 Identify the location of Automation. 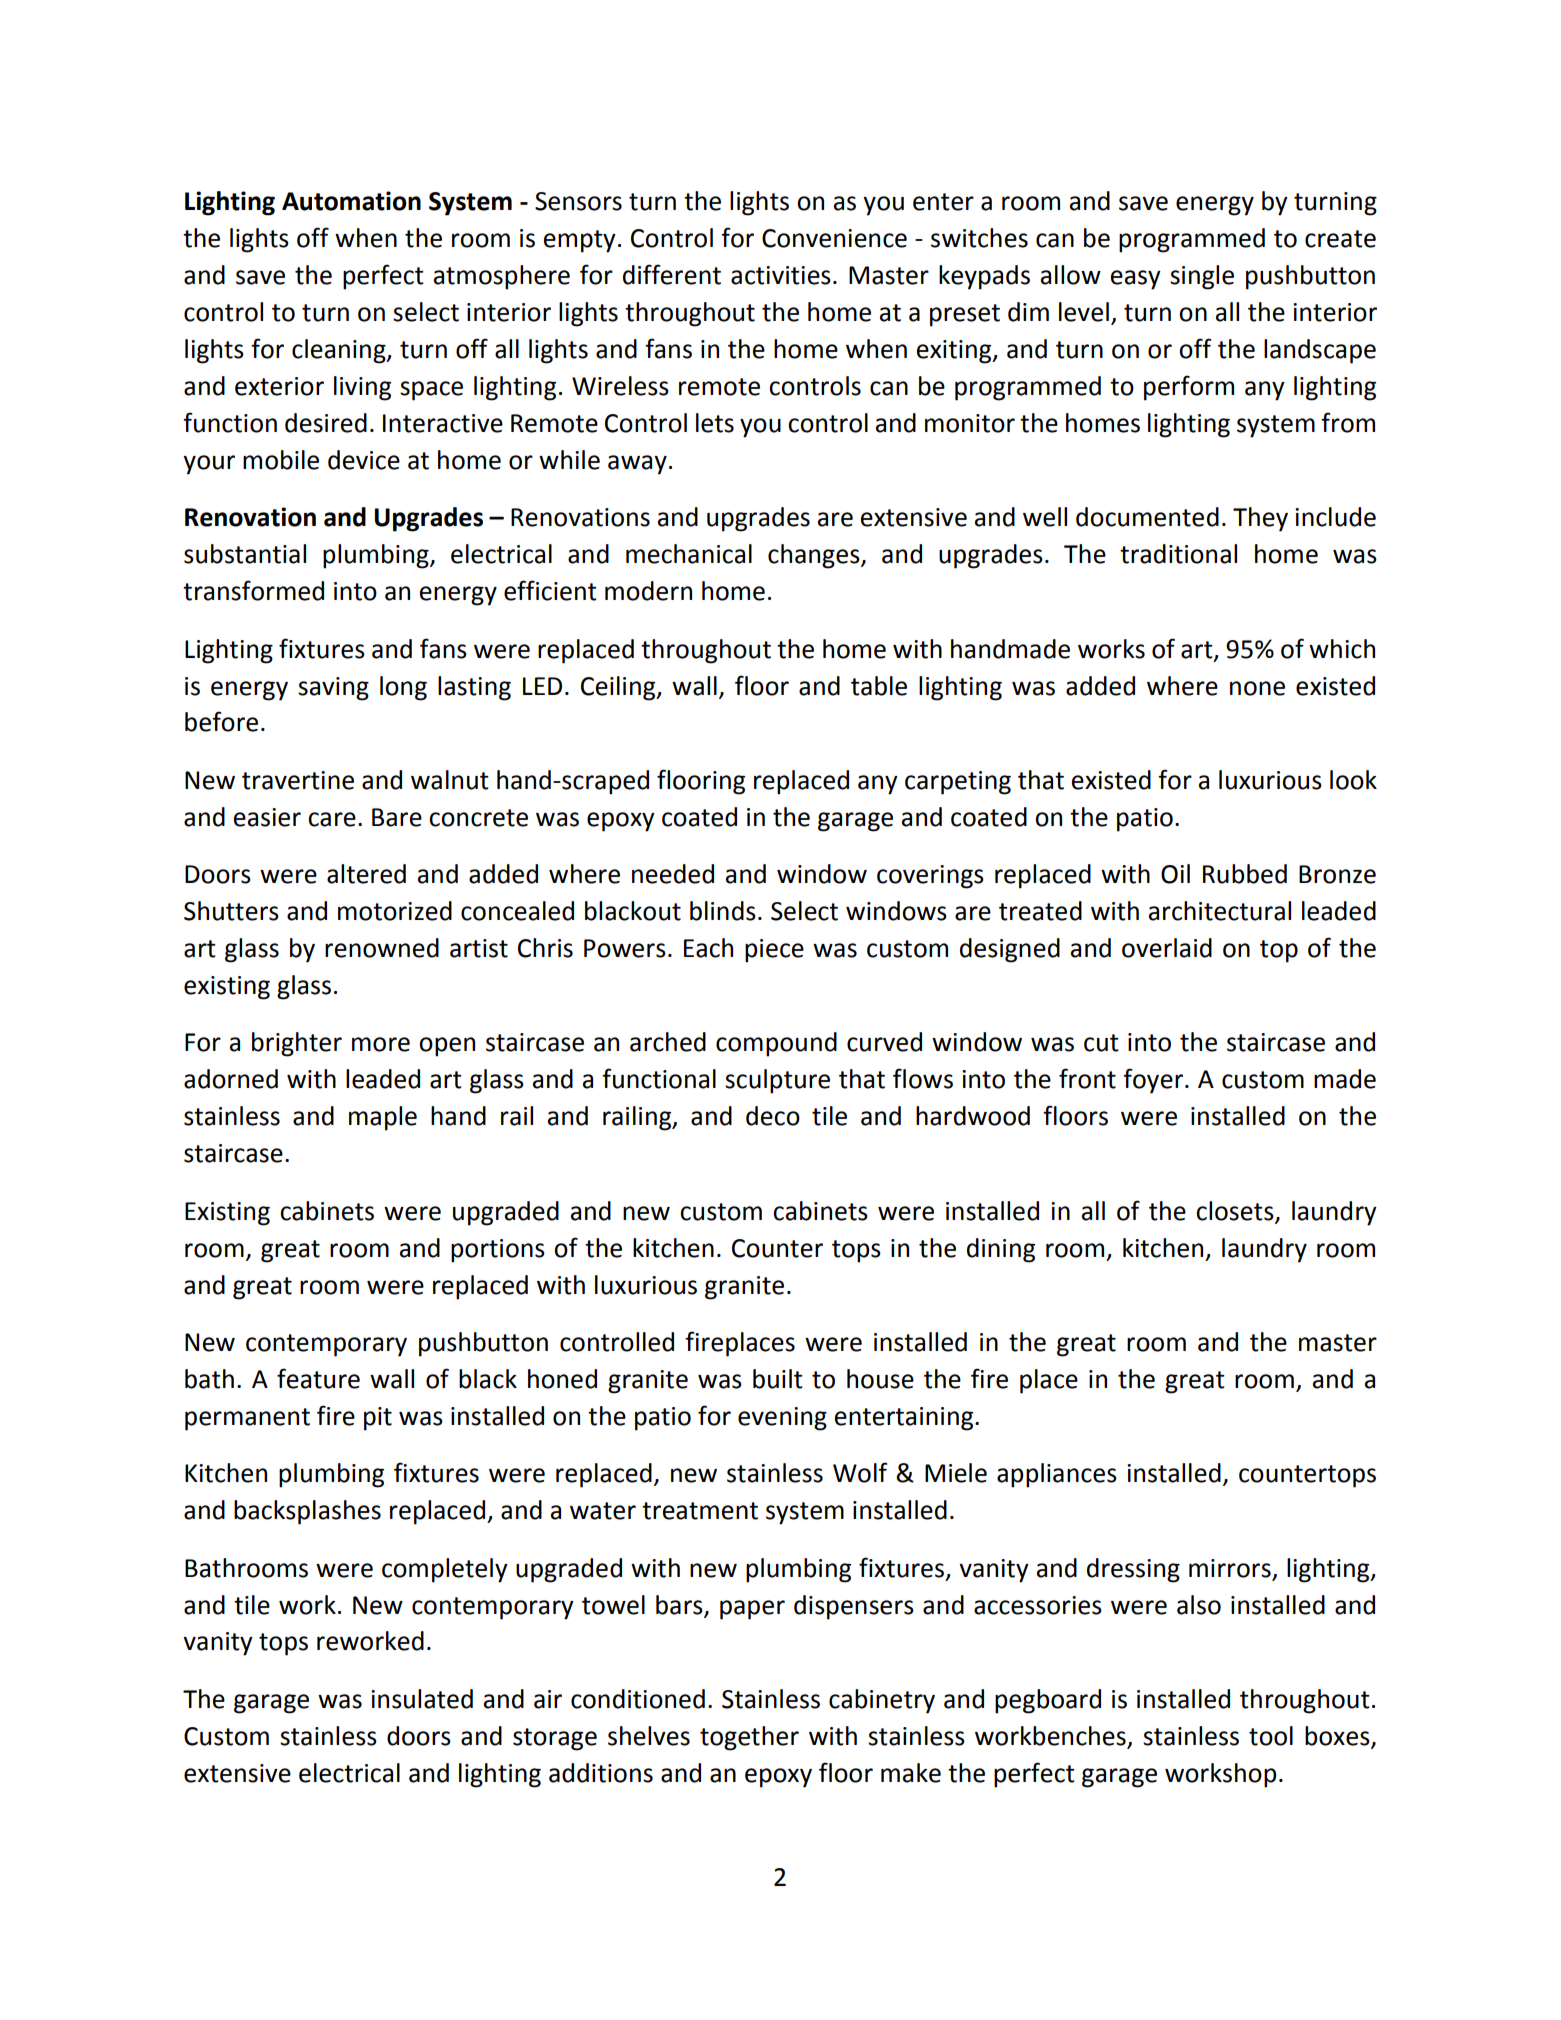
(351, 201).
